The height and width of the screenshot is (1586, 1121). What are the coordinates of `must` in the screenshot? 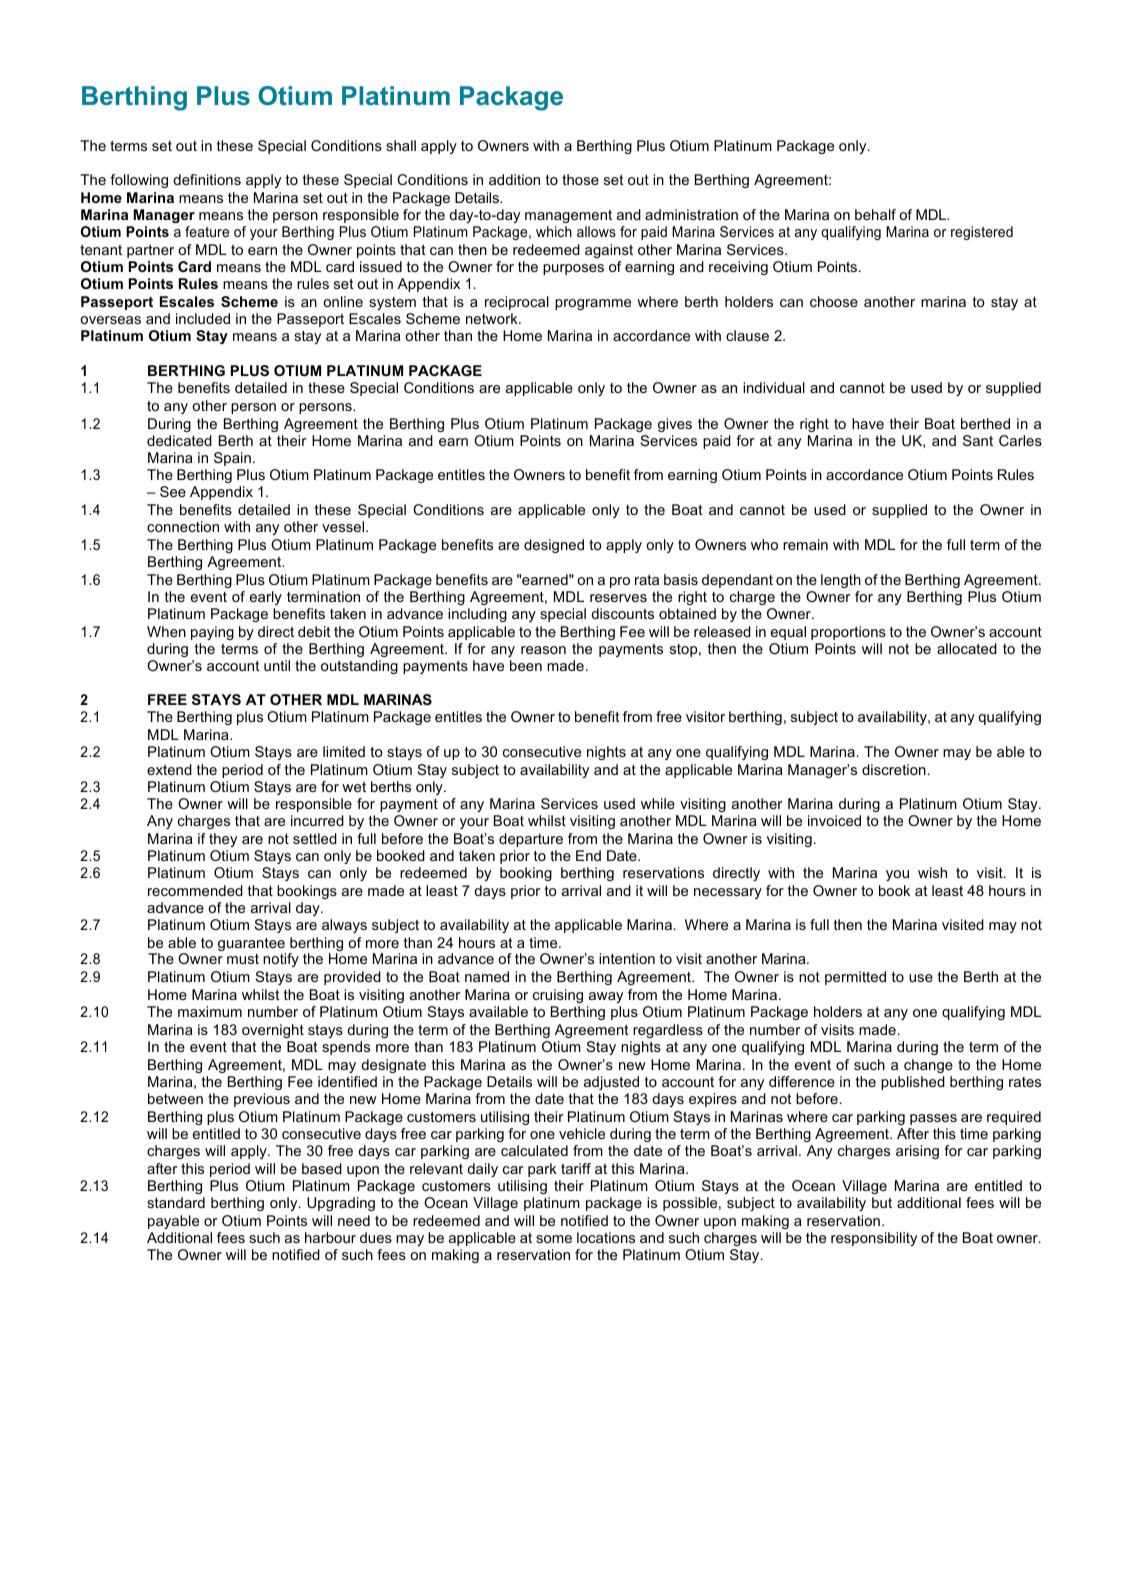 It's located at (243, 959).
